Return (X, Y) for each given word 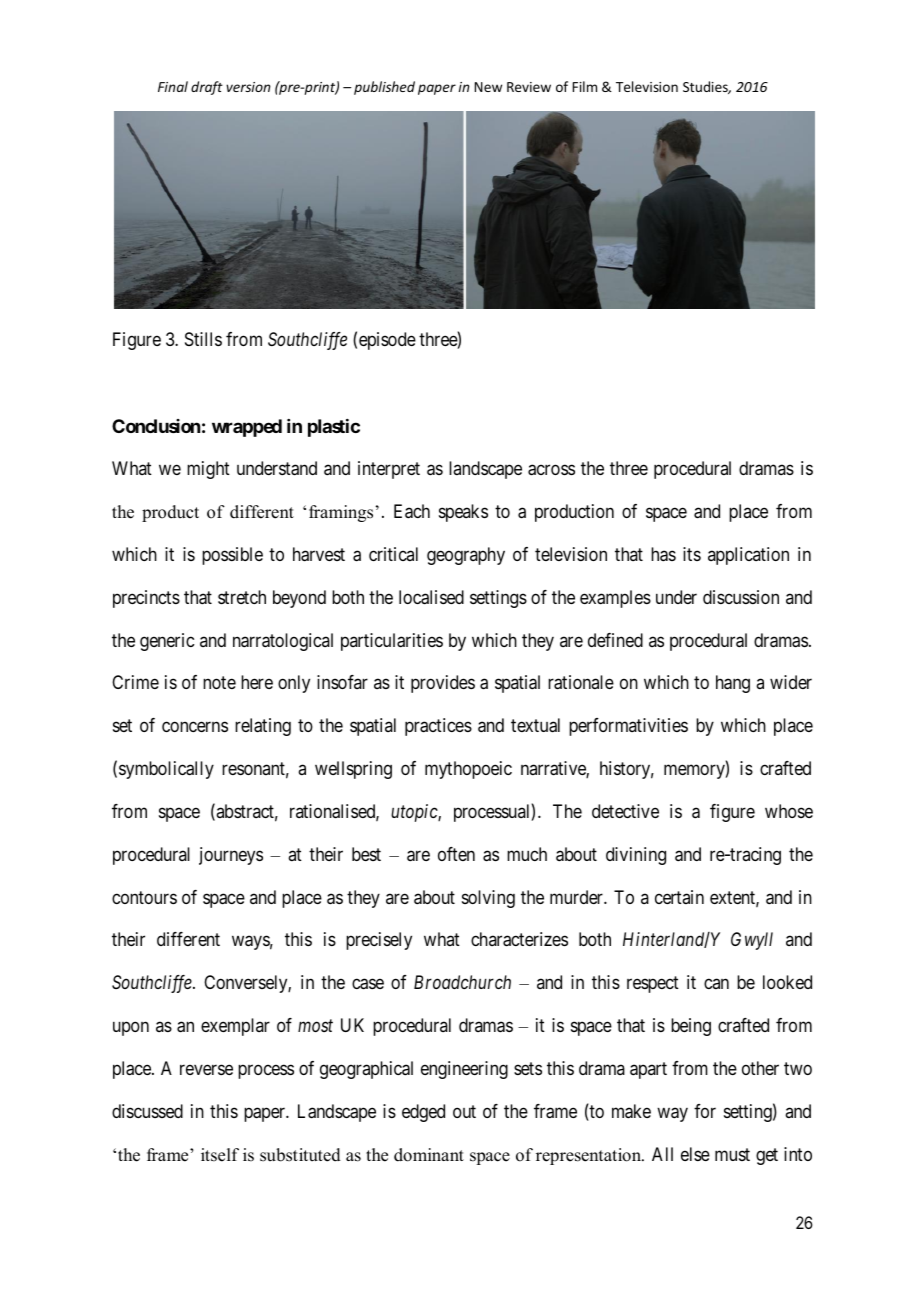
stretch (242, 597)
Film (585, 86)
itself (220, 1155)
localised (431, 597)
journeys (231, 856)
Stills (203, 339)
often (456, 854)
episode (387, 341)
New (488, 87)
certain (679, 897)
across (551, 470)
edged (423, 1113)
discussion (741, 597)
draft (207, 88)
